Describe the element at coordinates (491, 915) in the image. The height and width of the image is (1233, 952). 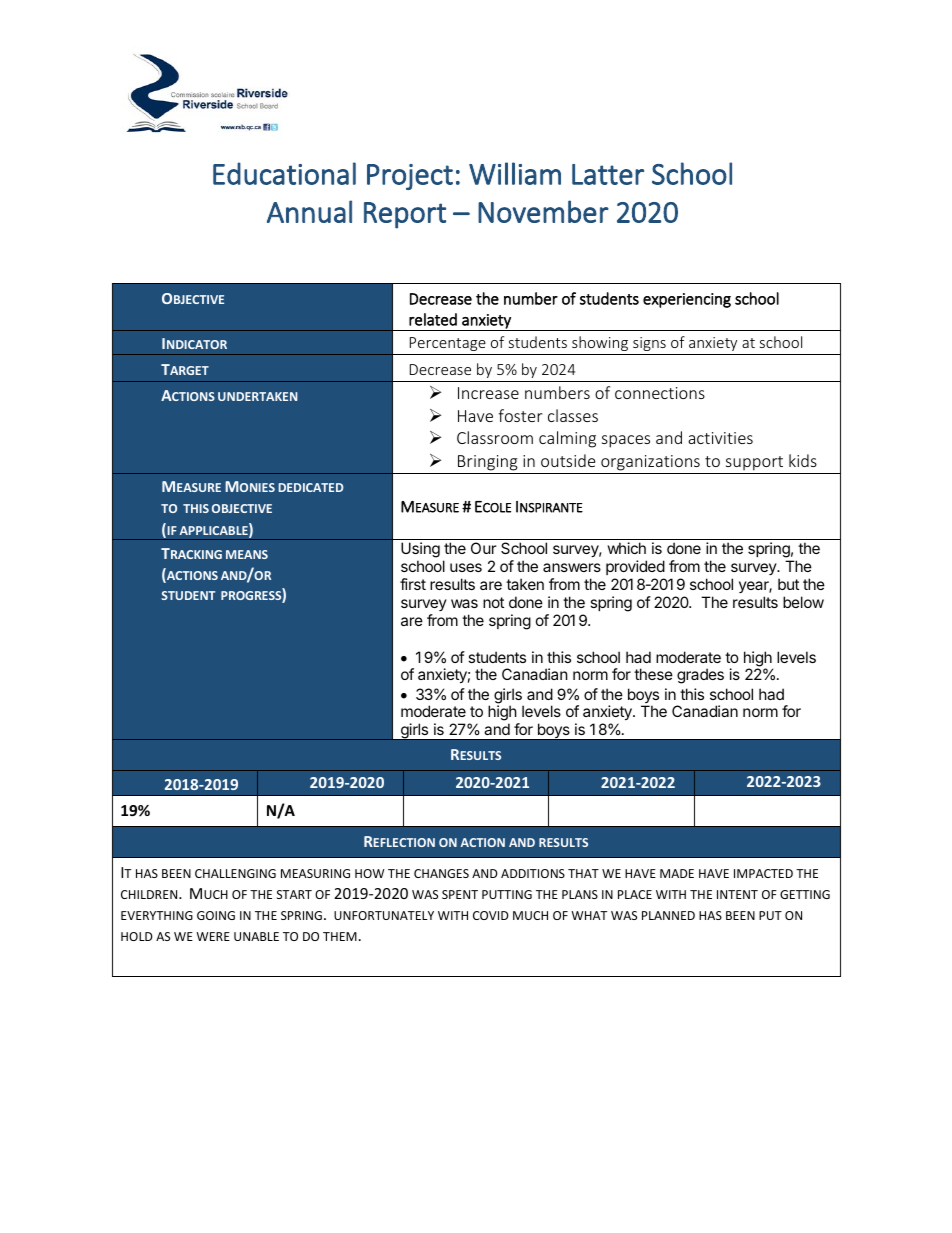
I see `COVID` at that location.
